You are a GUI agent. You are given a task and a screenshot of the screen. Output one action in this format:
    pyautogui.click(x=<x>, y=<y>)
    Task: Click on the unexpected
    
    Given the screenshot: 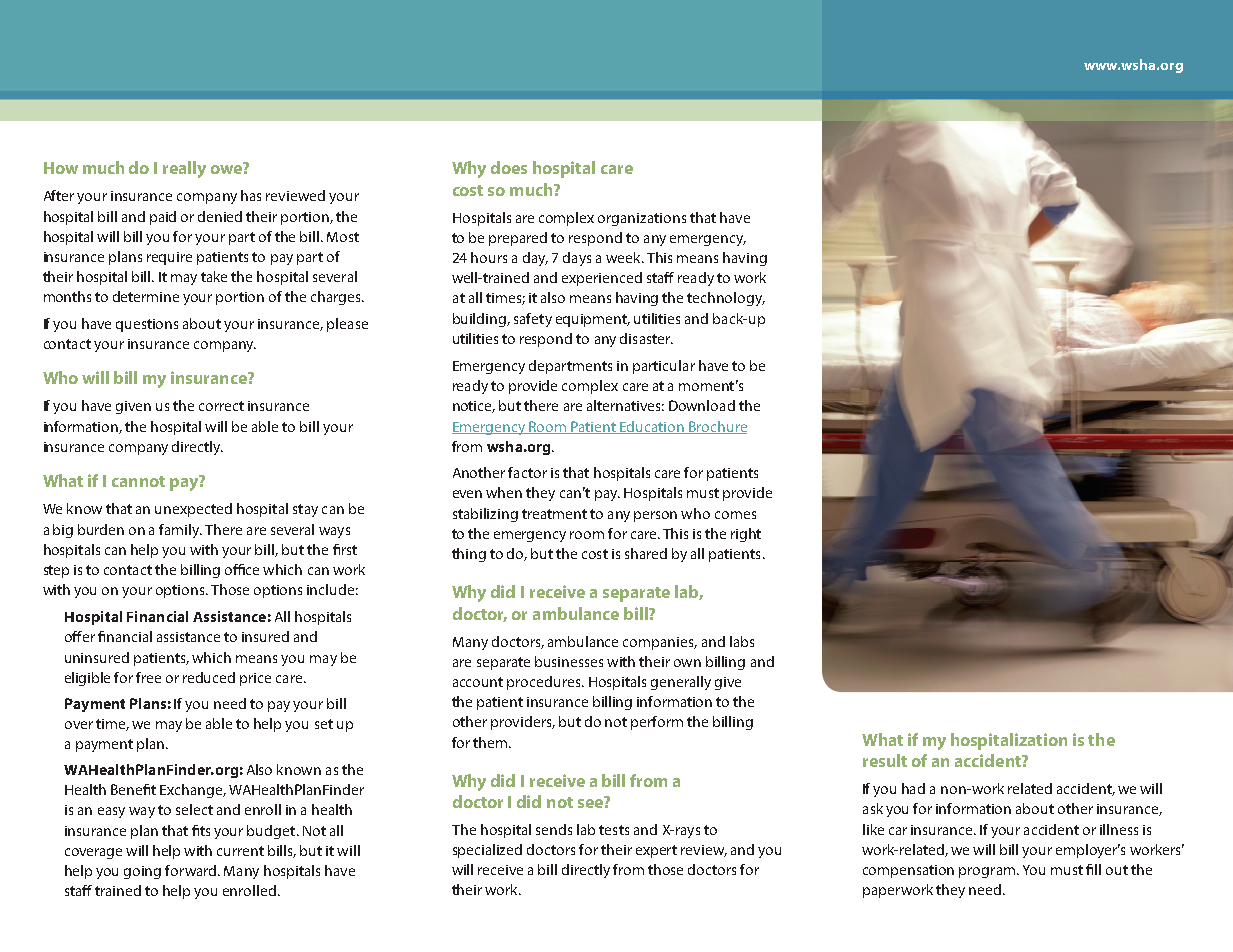 What is the action you would take?
    pyautogui.click(x=193, y=510)
